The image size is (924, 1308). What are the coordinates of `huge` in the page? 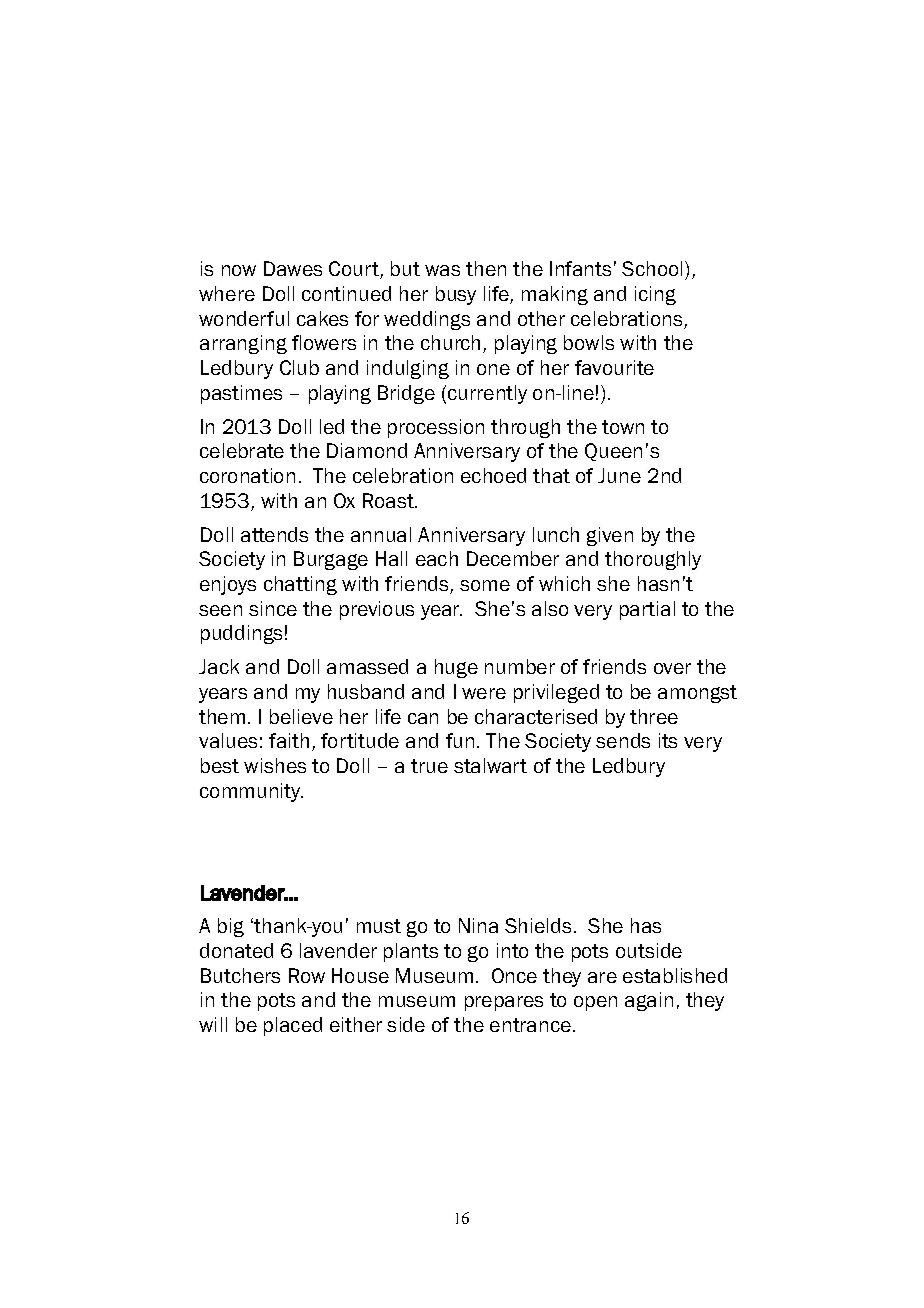 It's located at (456, 668).
